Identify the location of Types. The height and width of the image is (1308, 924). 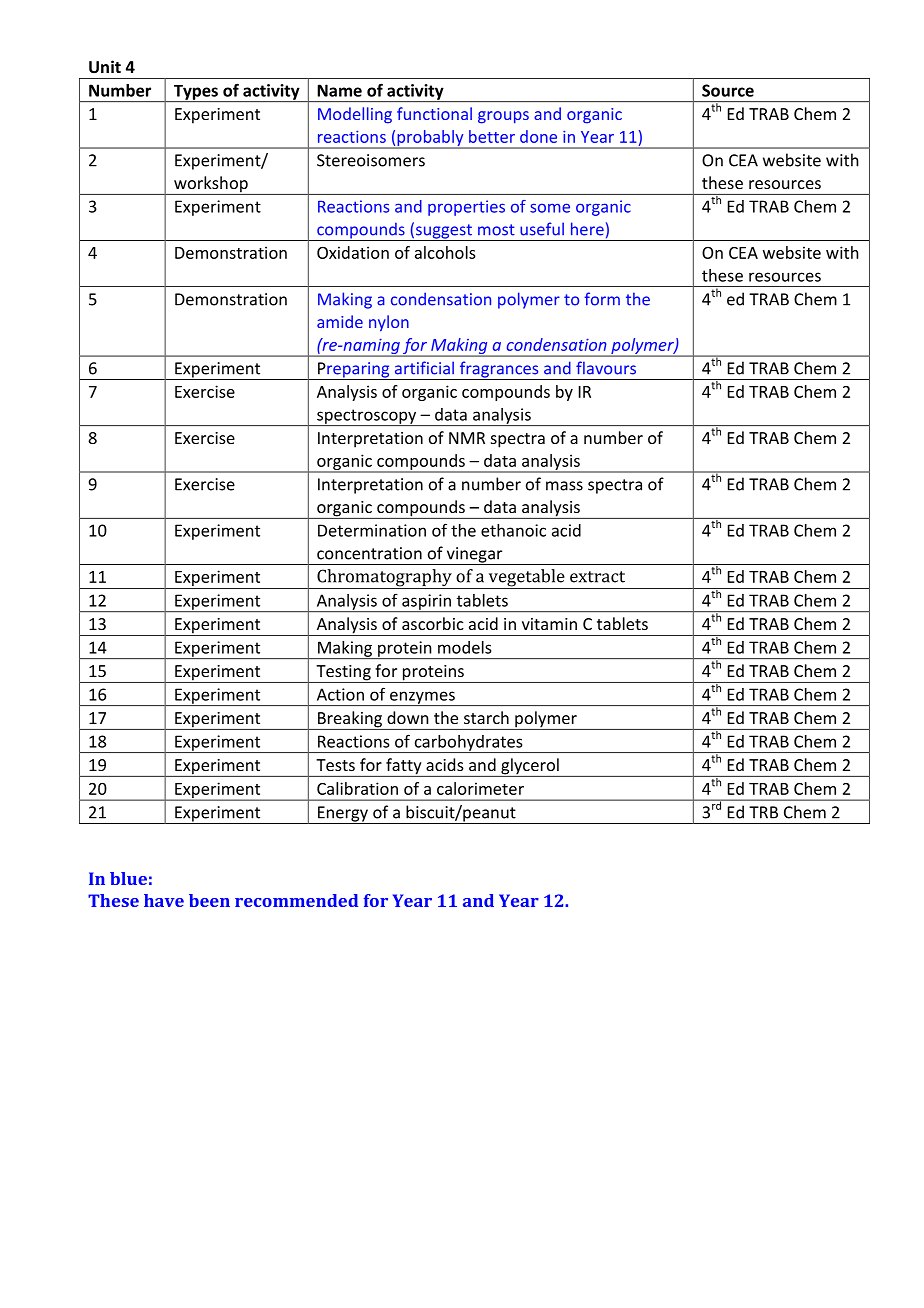
(195, 93).
